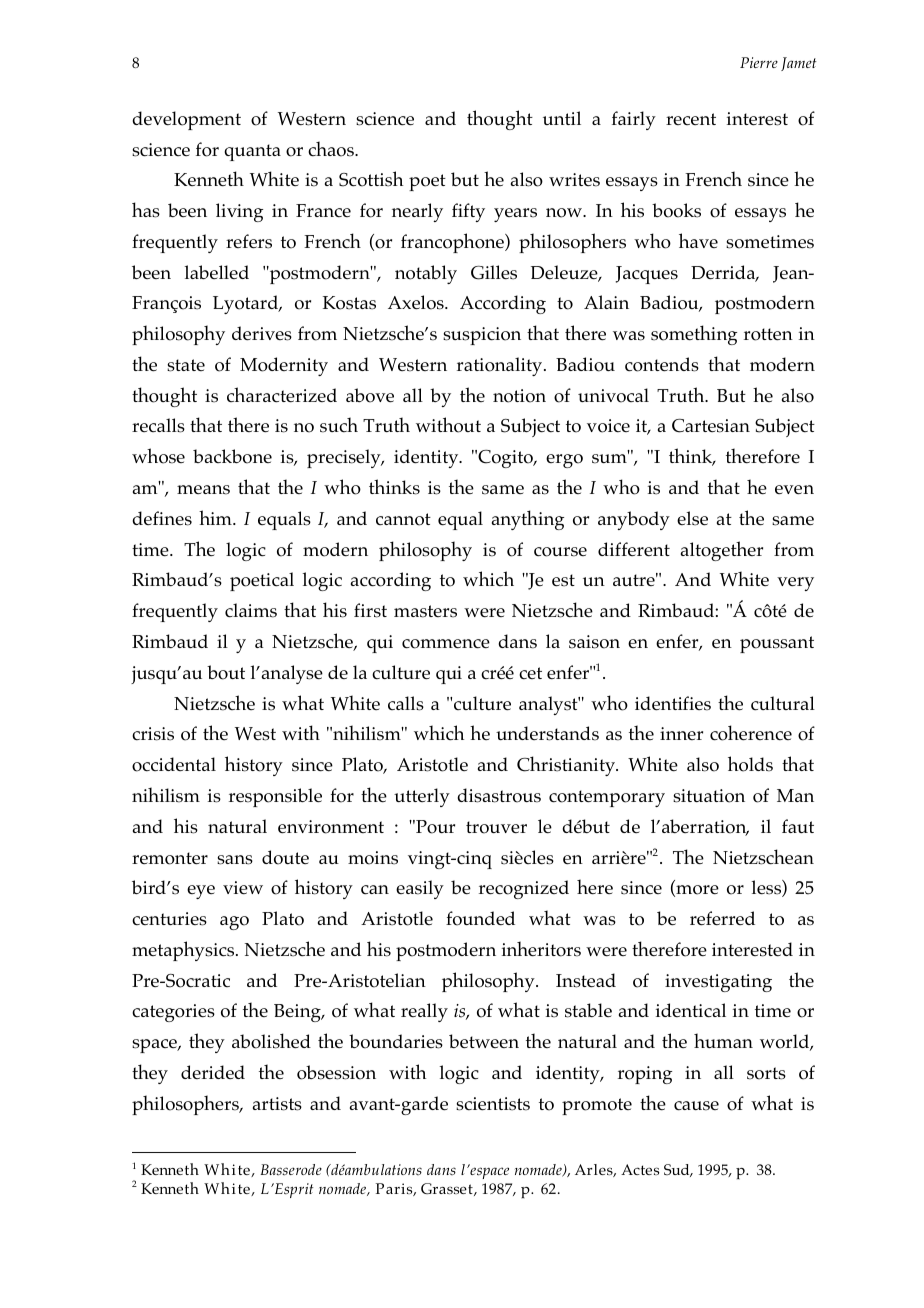 The width and height of the screenshot is (924, 1308). What do you see at coordinates (709, 796) in the screenshot?
I see `situation` at bounding box center [709, 796].
